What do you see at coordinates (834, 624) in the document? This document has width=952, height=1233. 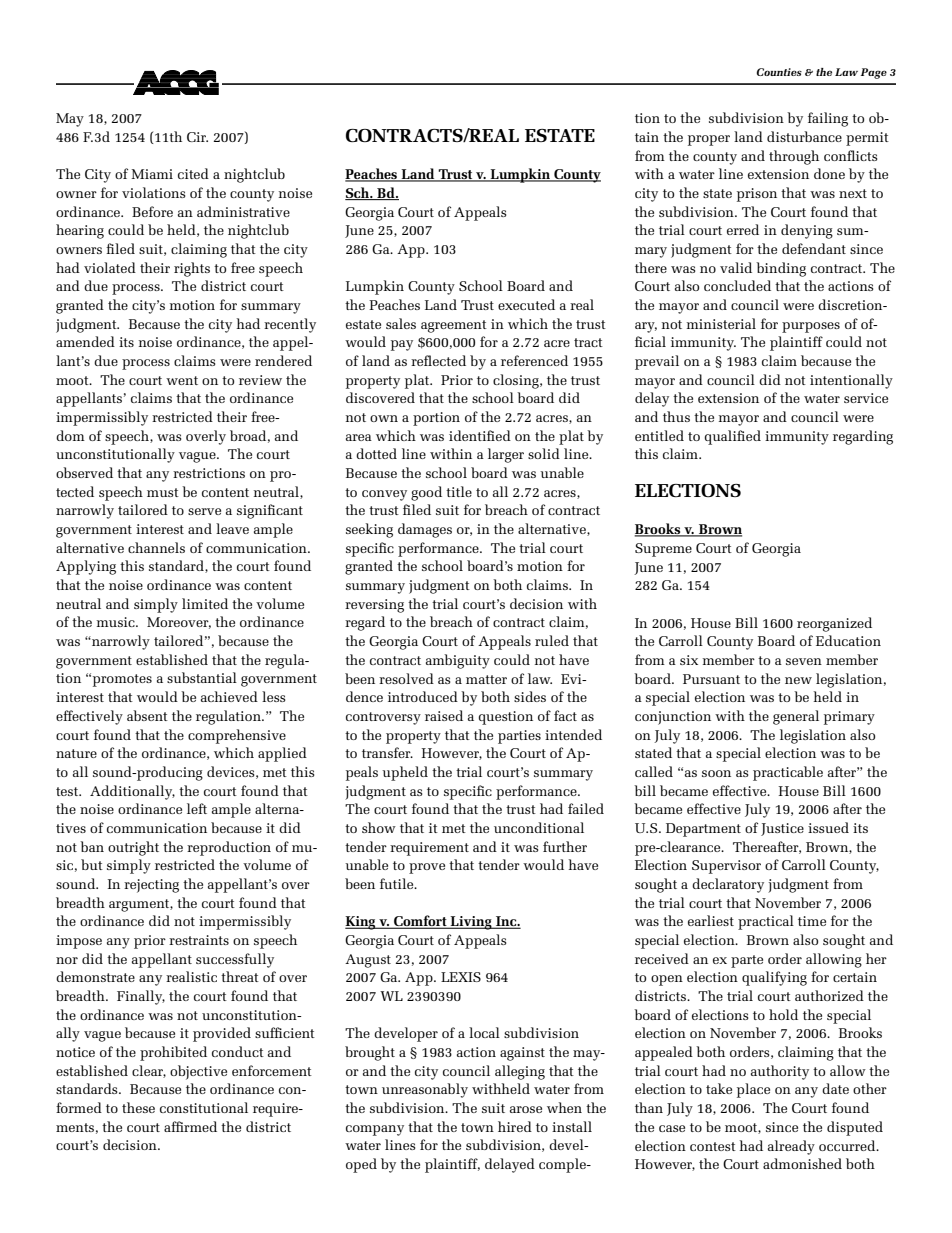 I see `reorganized` at bounding box center [834, 624].
